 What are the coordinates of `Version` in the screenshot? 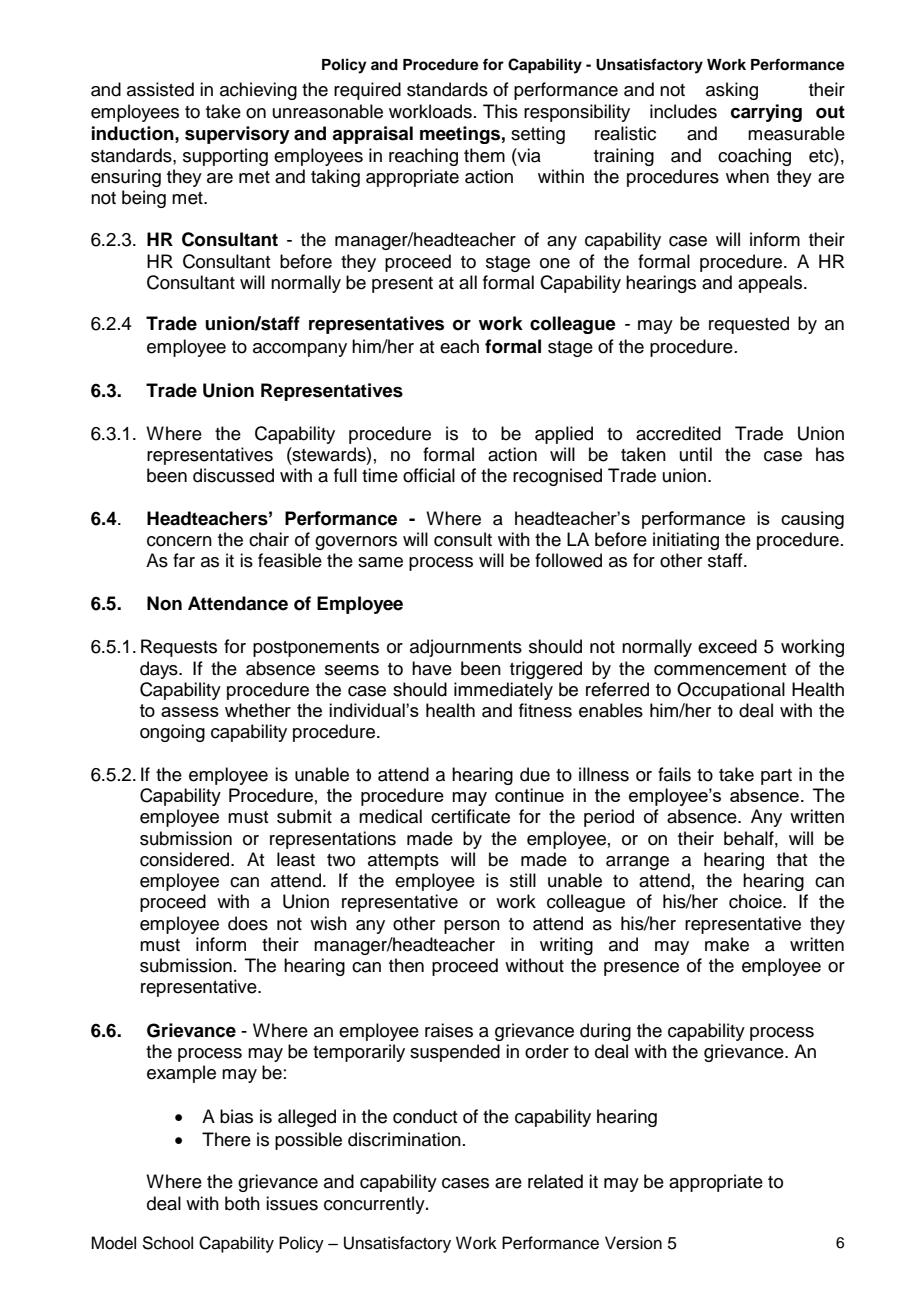 It's located at (633, 1243).
